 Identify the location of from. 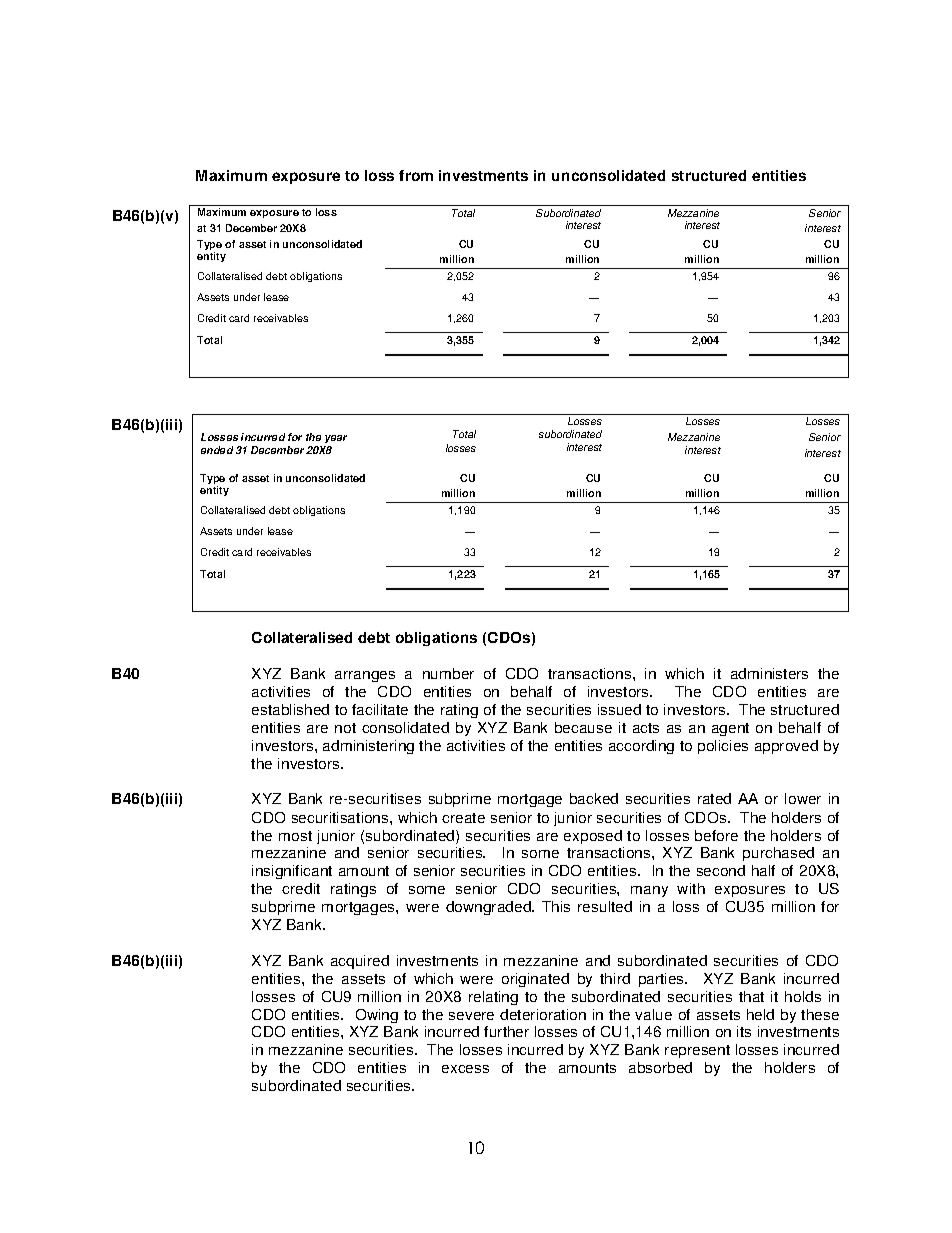
(416, 175).
